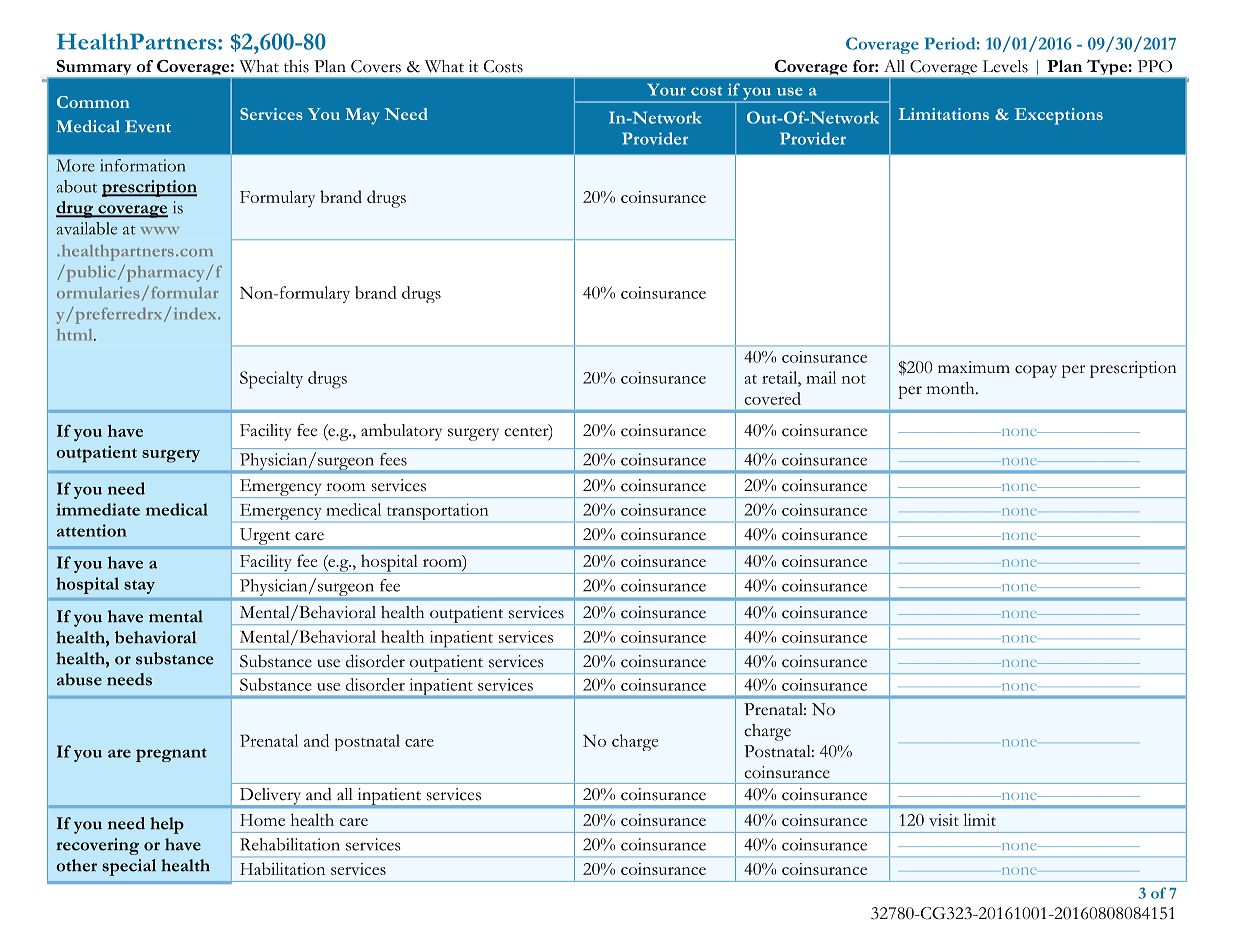  Describe the element at coordinates (437, 513) in the screenshot. I see `transportation` at that location.
